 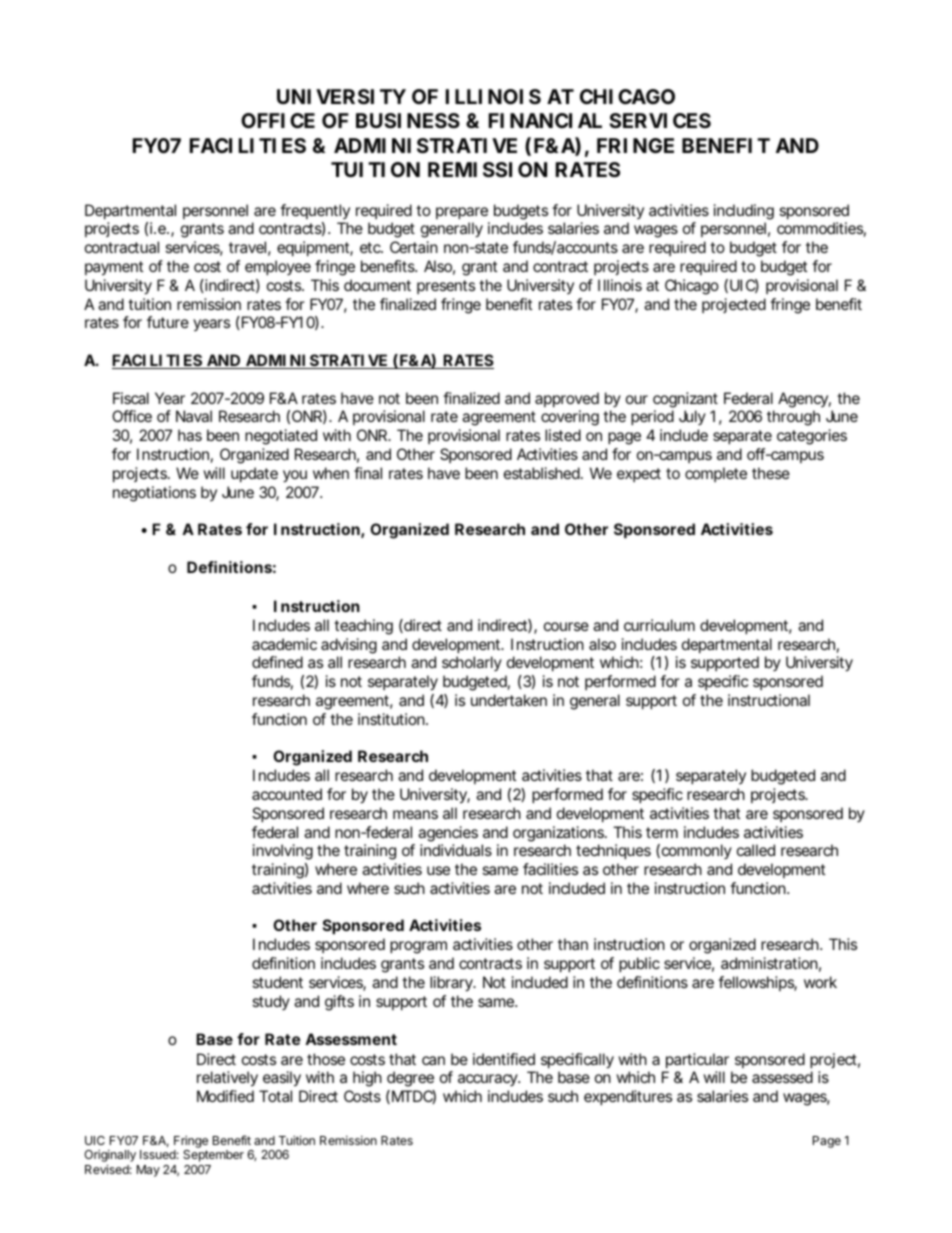 What do you see at coordinates (744, 212) in the document?
I see `including` at bounding box center [744, 212].
